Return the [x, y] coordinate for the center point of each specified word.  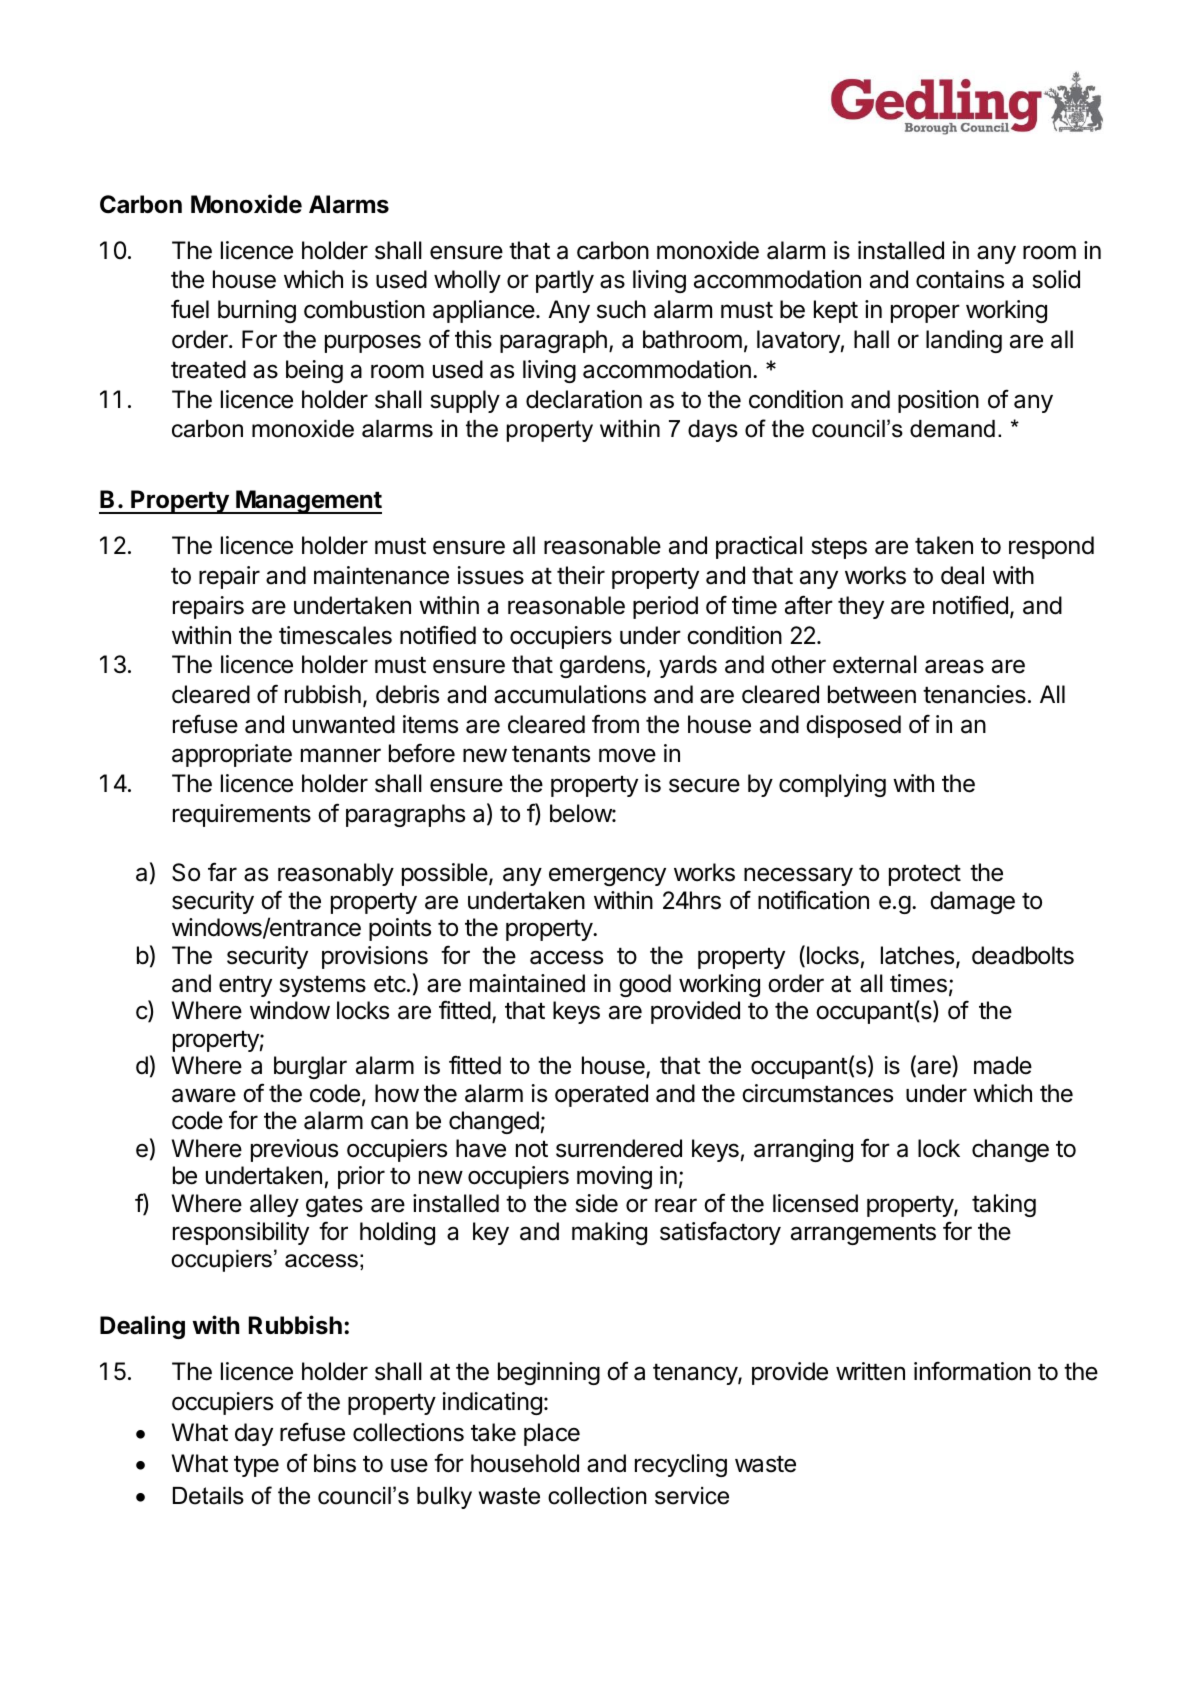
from [615, 724]
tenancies [974, 694]
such [621, 309]
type [256, 1466]
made [1003, 1065]
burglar [310, 1067]
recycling [681, 1465]
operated [601, 1095]
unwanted [344, 724]
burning [257, 311]
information [972, 1371]
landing [964, 341]
